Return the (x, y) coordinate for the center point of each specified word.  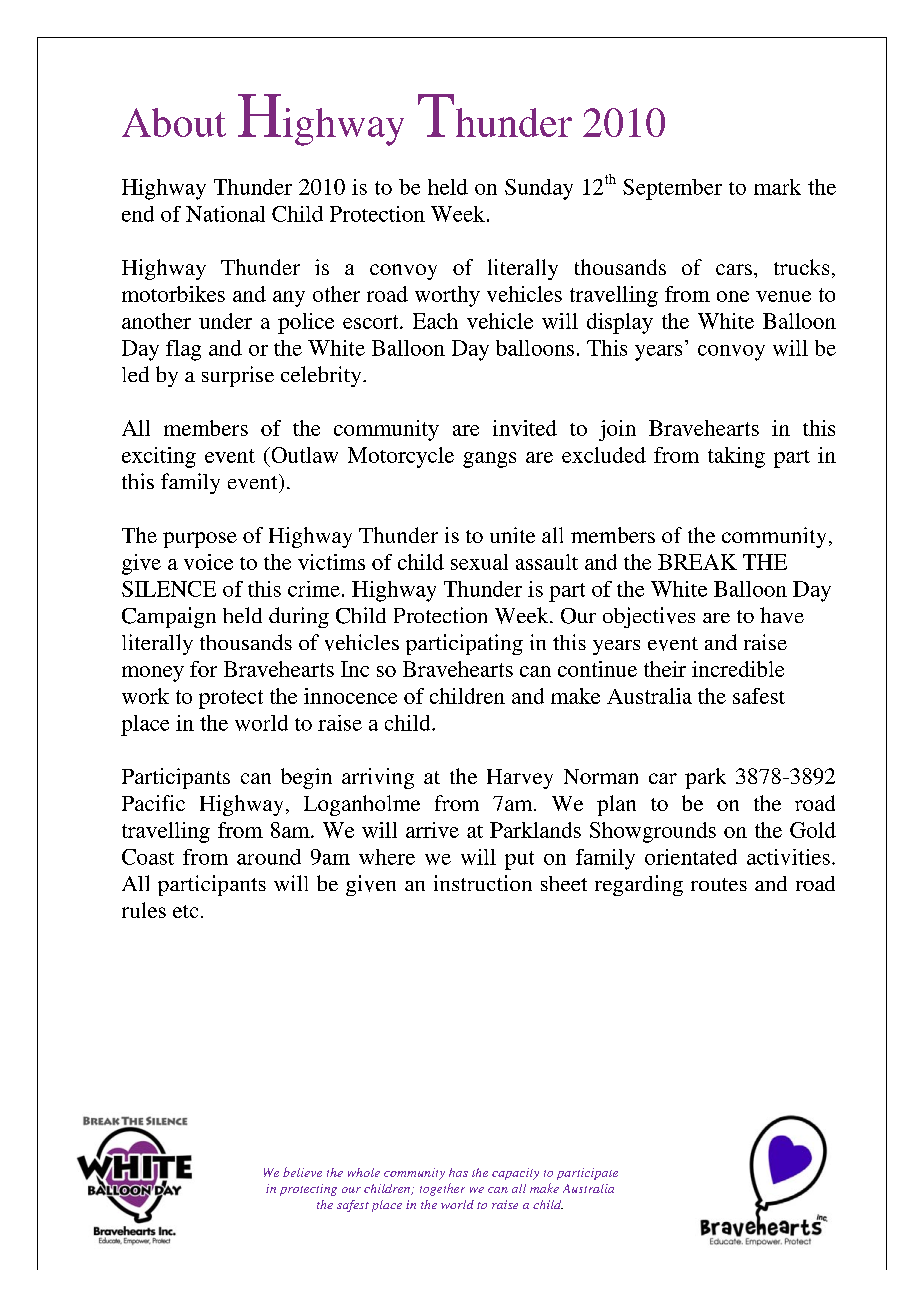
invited (525, 428)
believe (302, 1172)
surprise (238, 376)
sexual (479, 562)
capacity (515, 1174)
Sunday (539, 189)
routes (719, 884)
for (203, 669)
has (458, 1172)
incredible (738, 669)
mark (777, 187)
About (174, 122)
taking (736, 457)
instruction (483, 883)
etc (185, 911)
